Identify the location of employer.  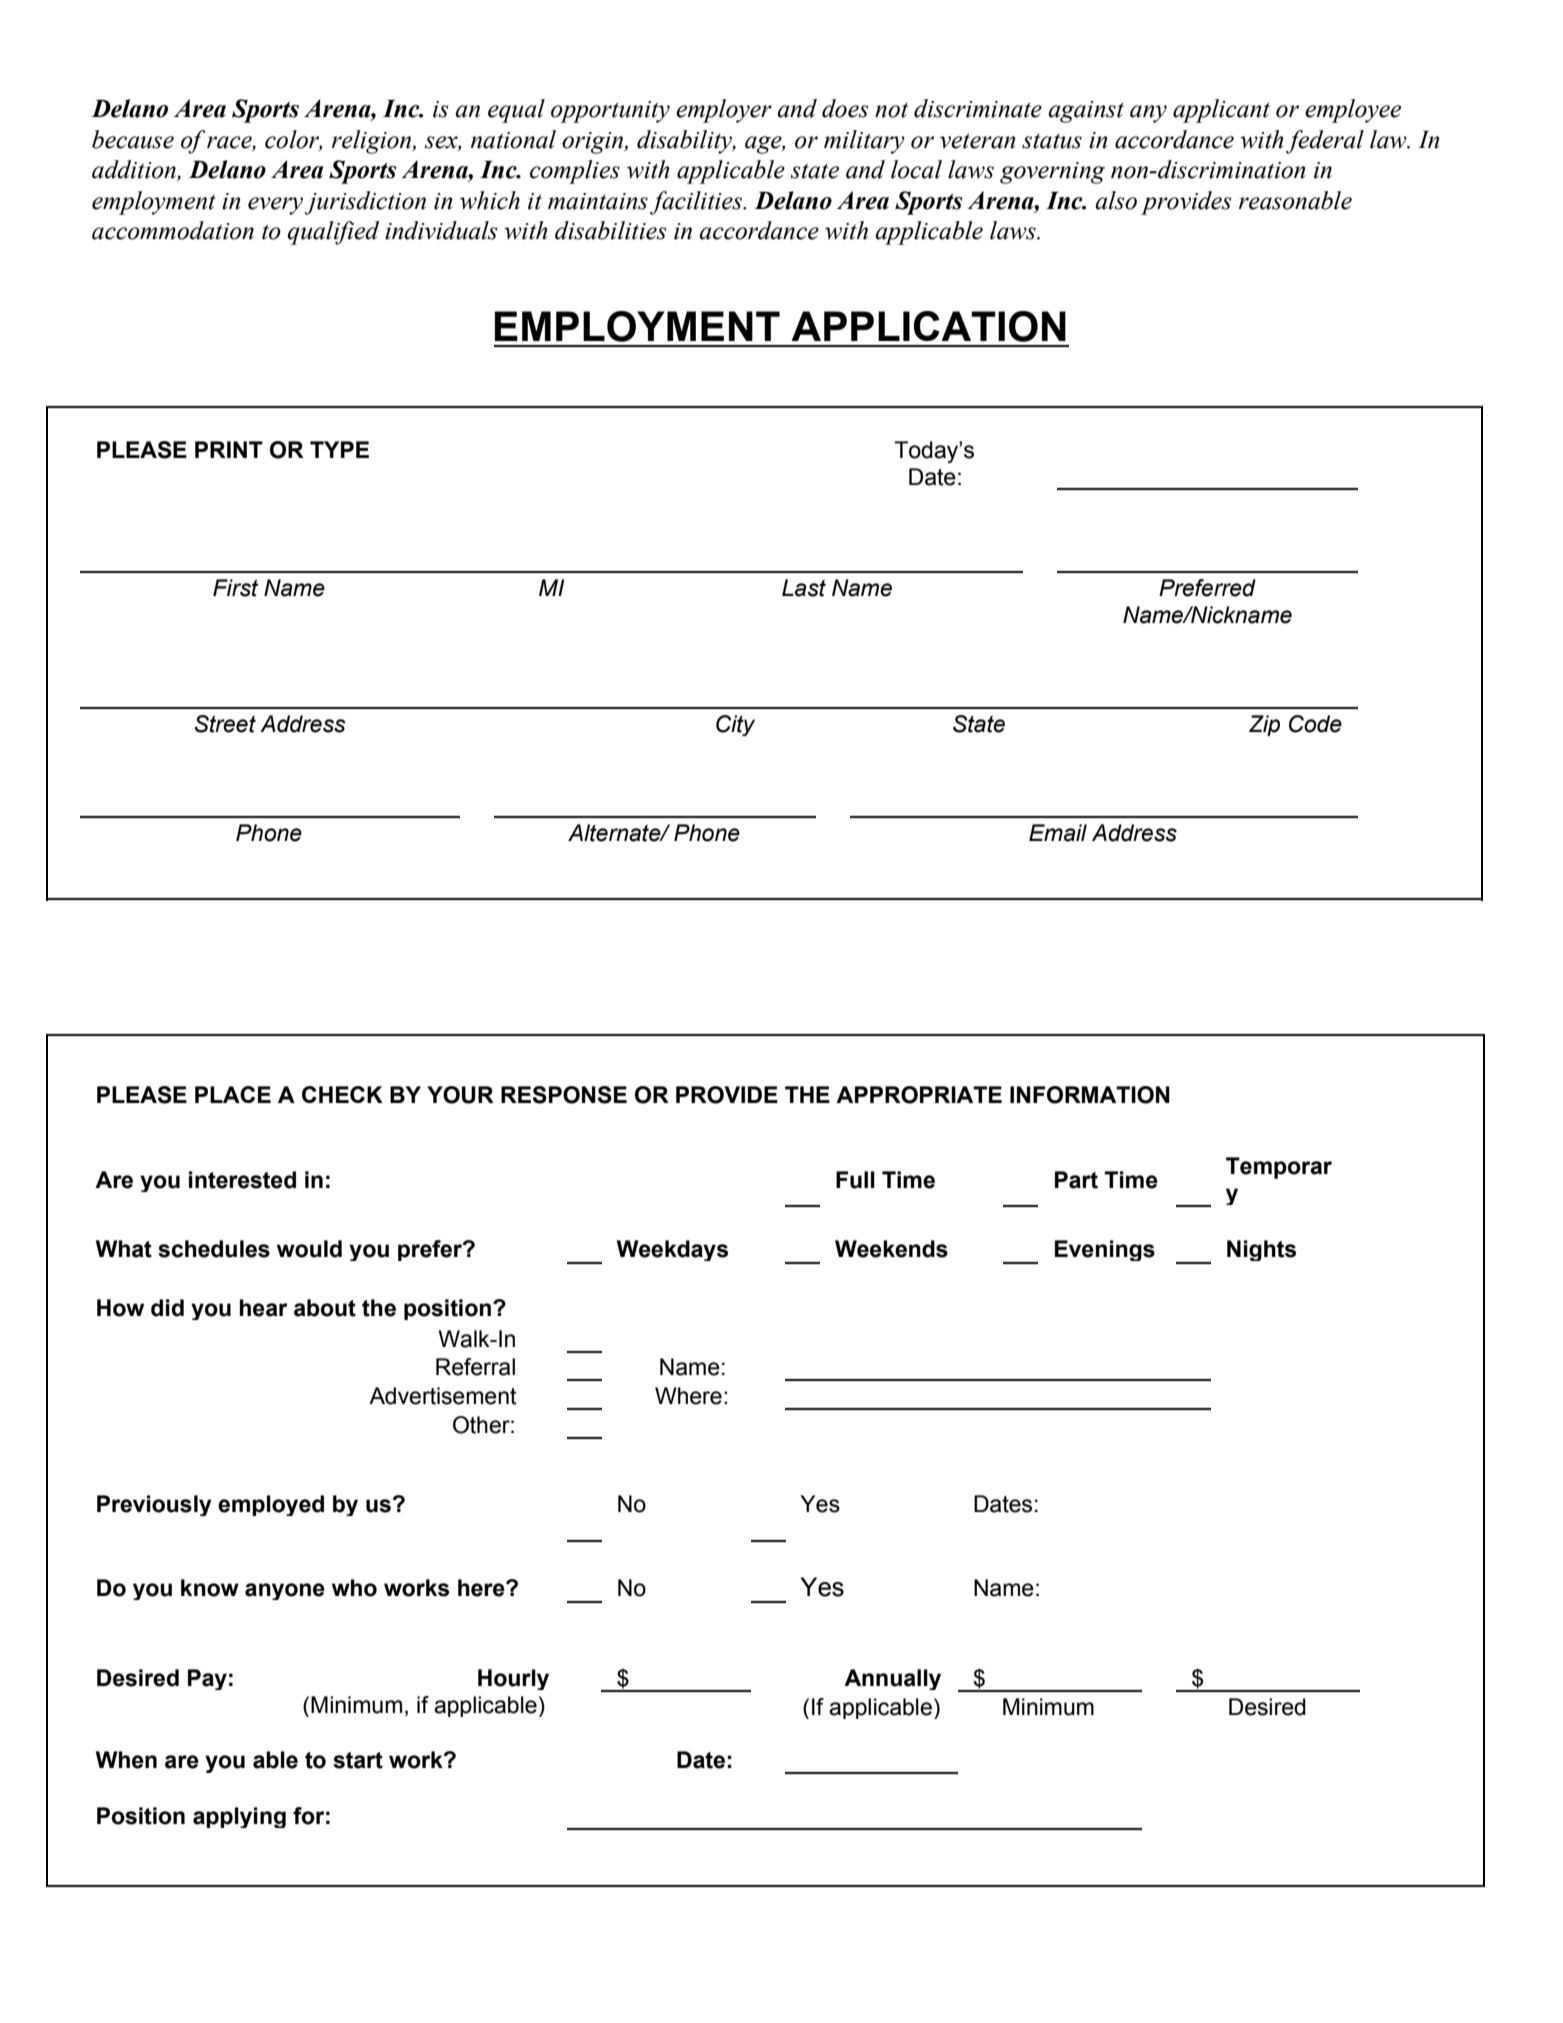
(724, 111).
